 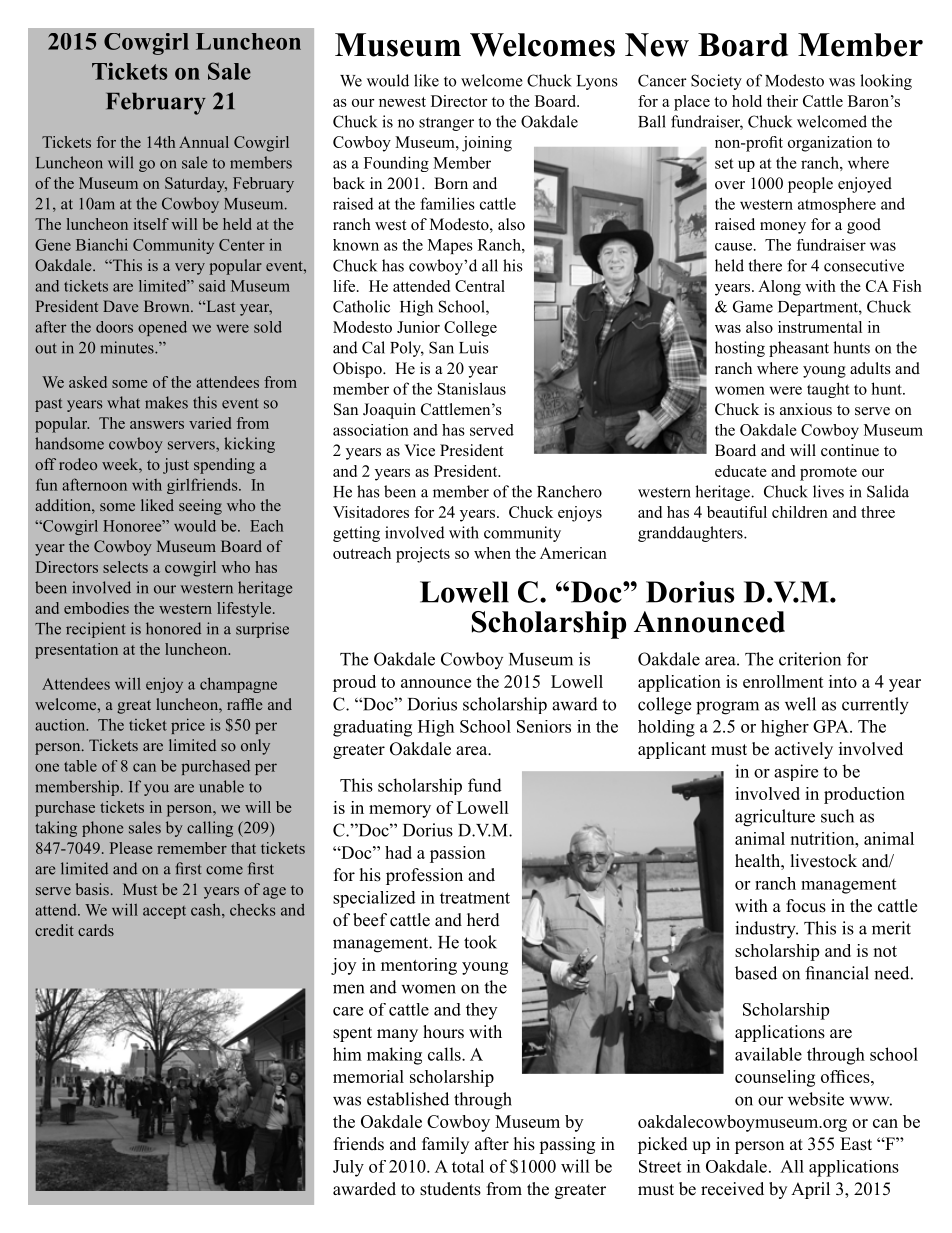 What do you see at coordinates (204, 142) in the screenshot?
I see `Annual` at bounding box center [204, 142].
